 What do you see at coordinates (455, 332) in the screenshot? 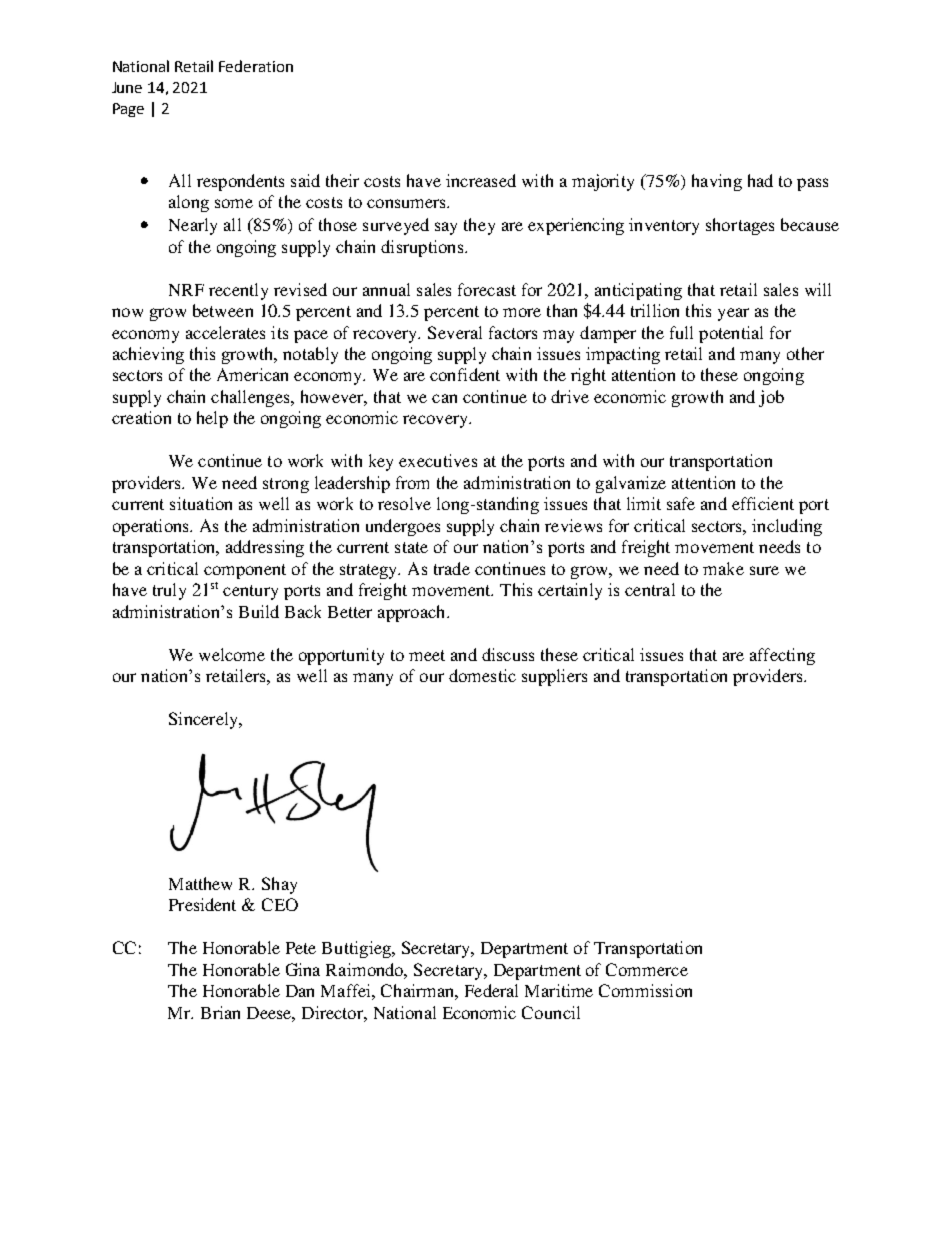
I see `Several` at bounding box center [455, 332].
